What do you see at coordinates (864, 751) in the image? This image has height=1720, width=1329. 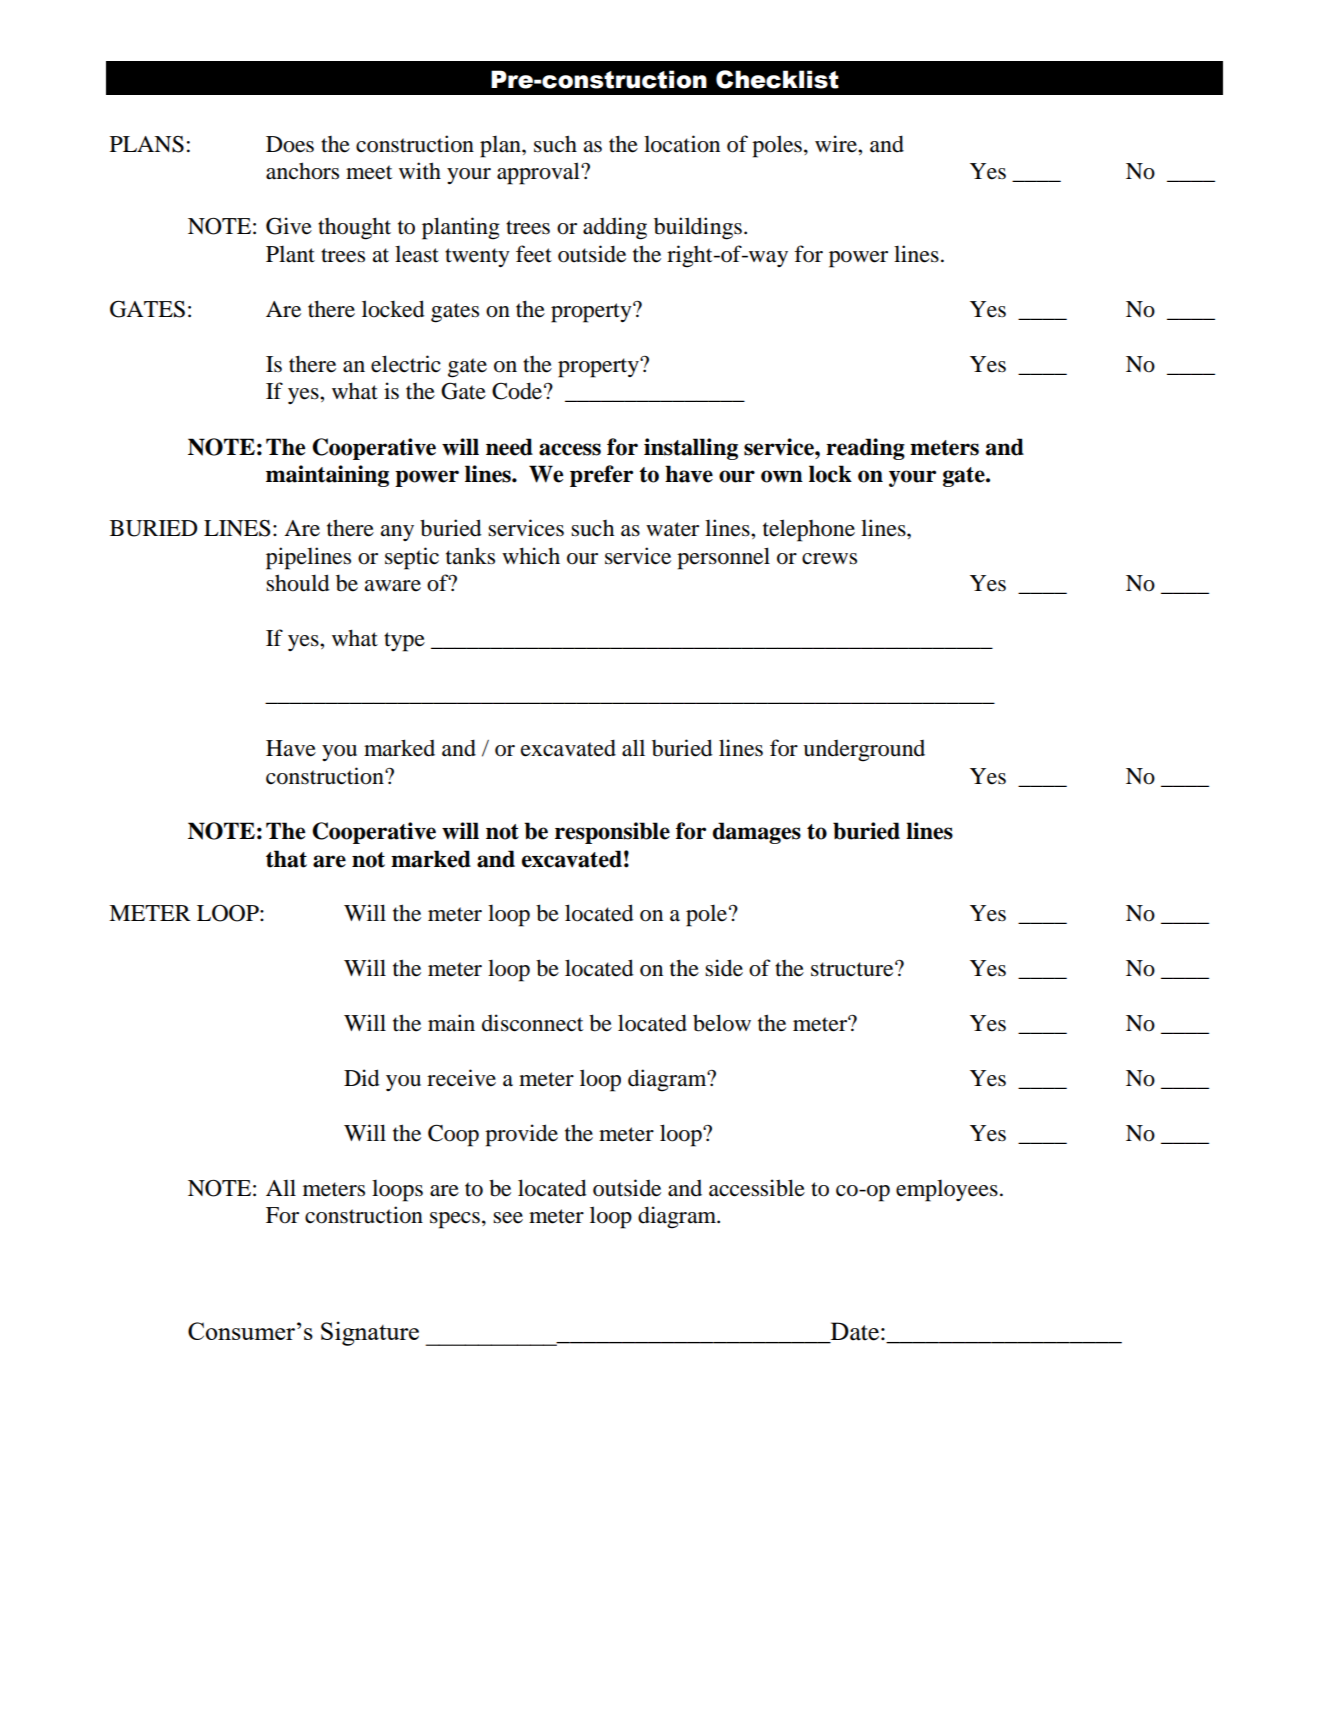 I see `underground` at bounding box center [864, 751].
